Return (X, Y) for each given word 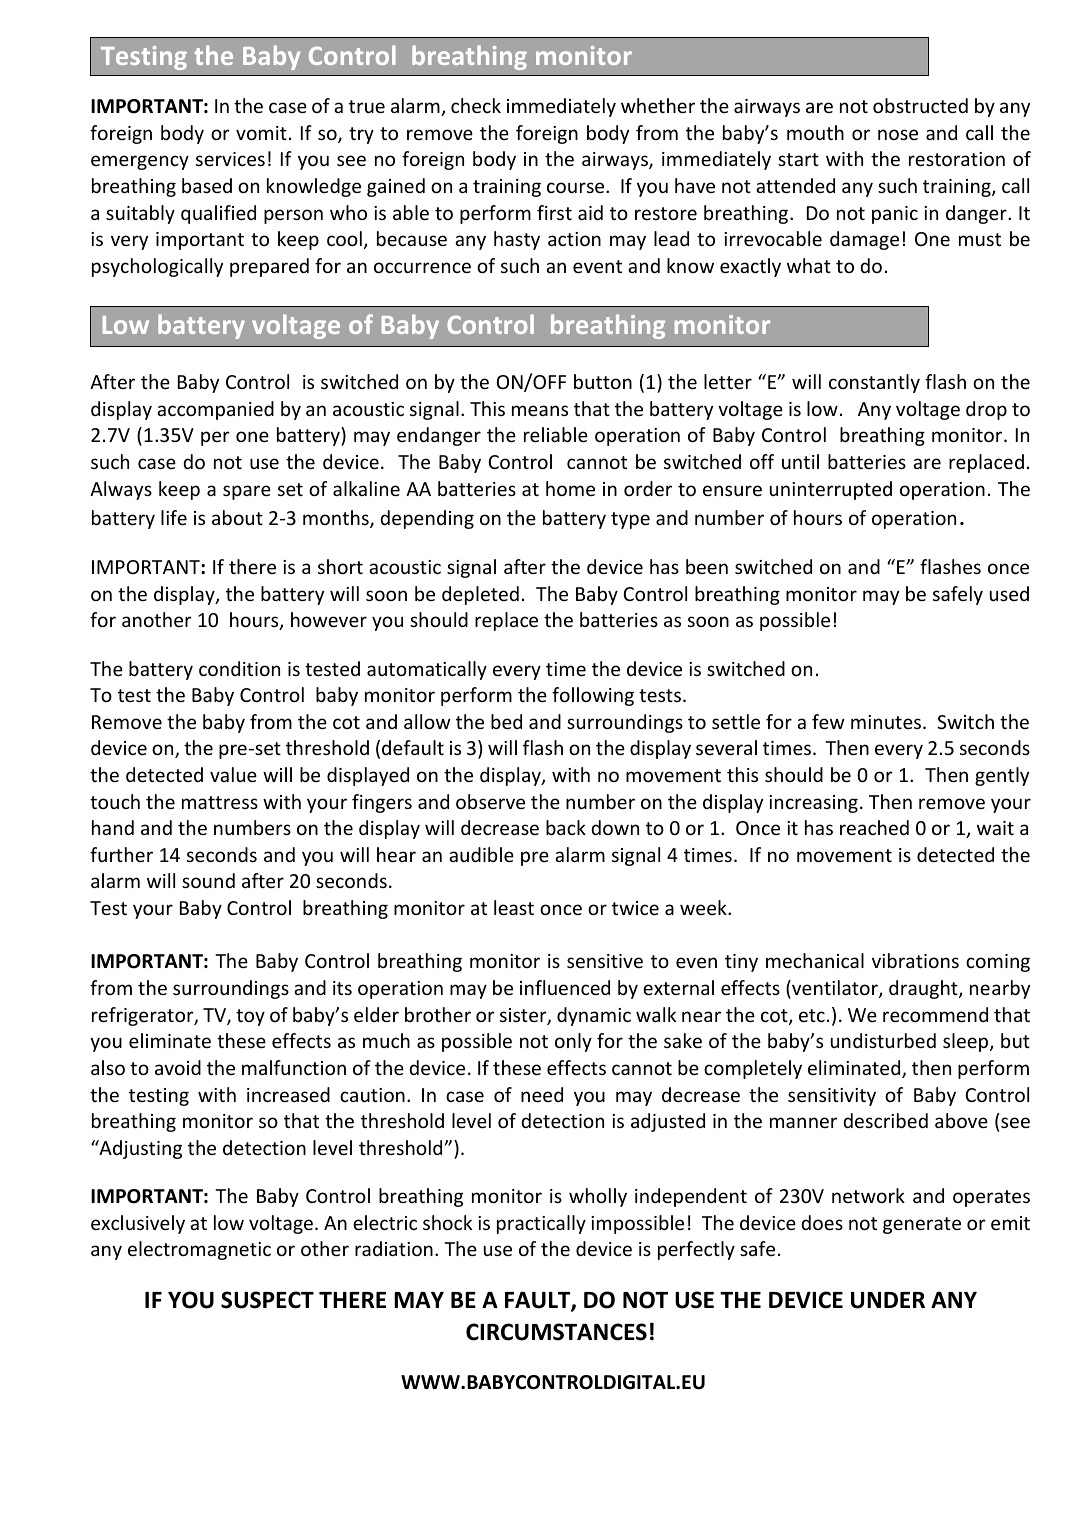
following (593, 696)
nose (898, 134)
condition (239, 668)
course (577, 187)
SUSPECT (267, 1300)
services (230, 159)
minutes (887, 722)
